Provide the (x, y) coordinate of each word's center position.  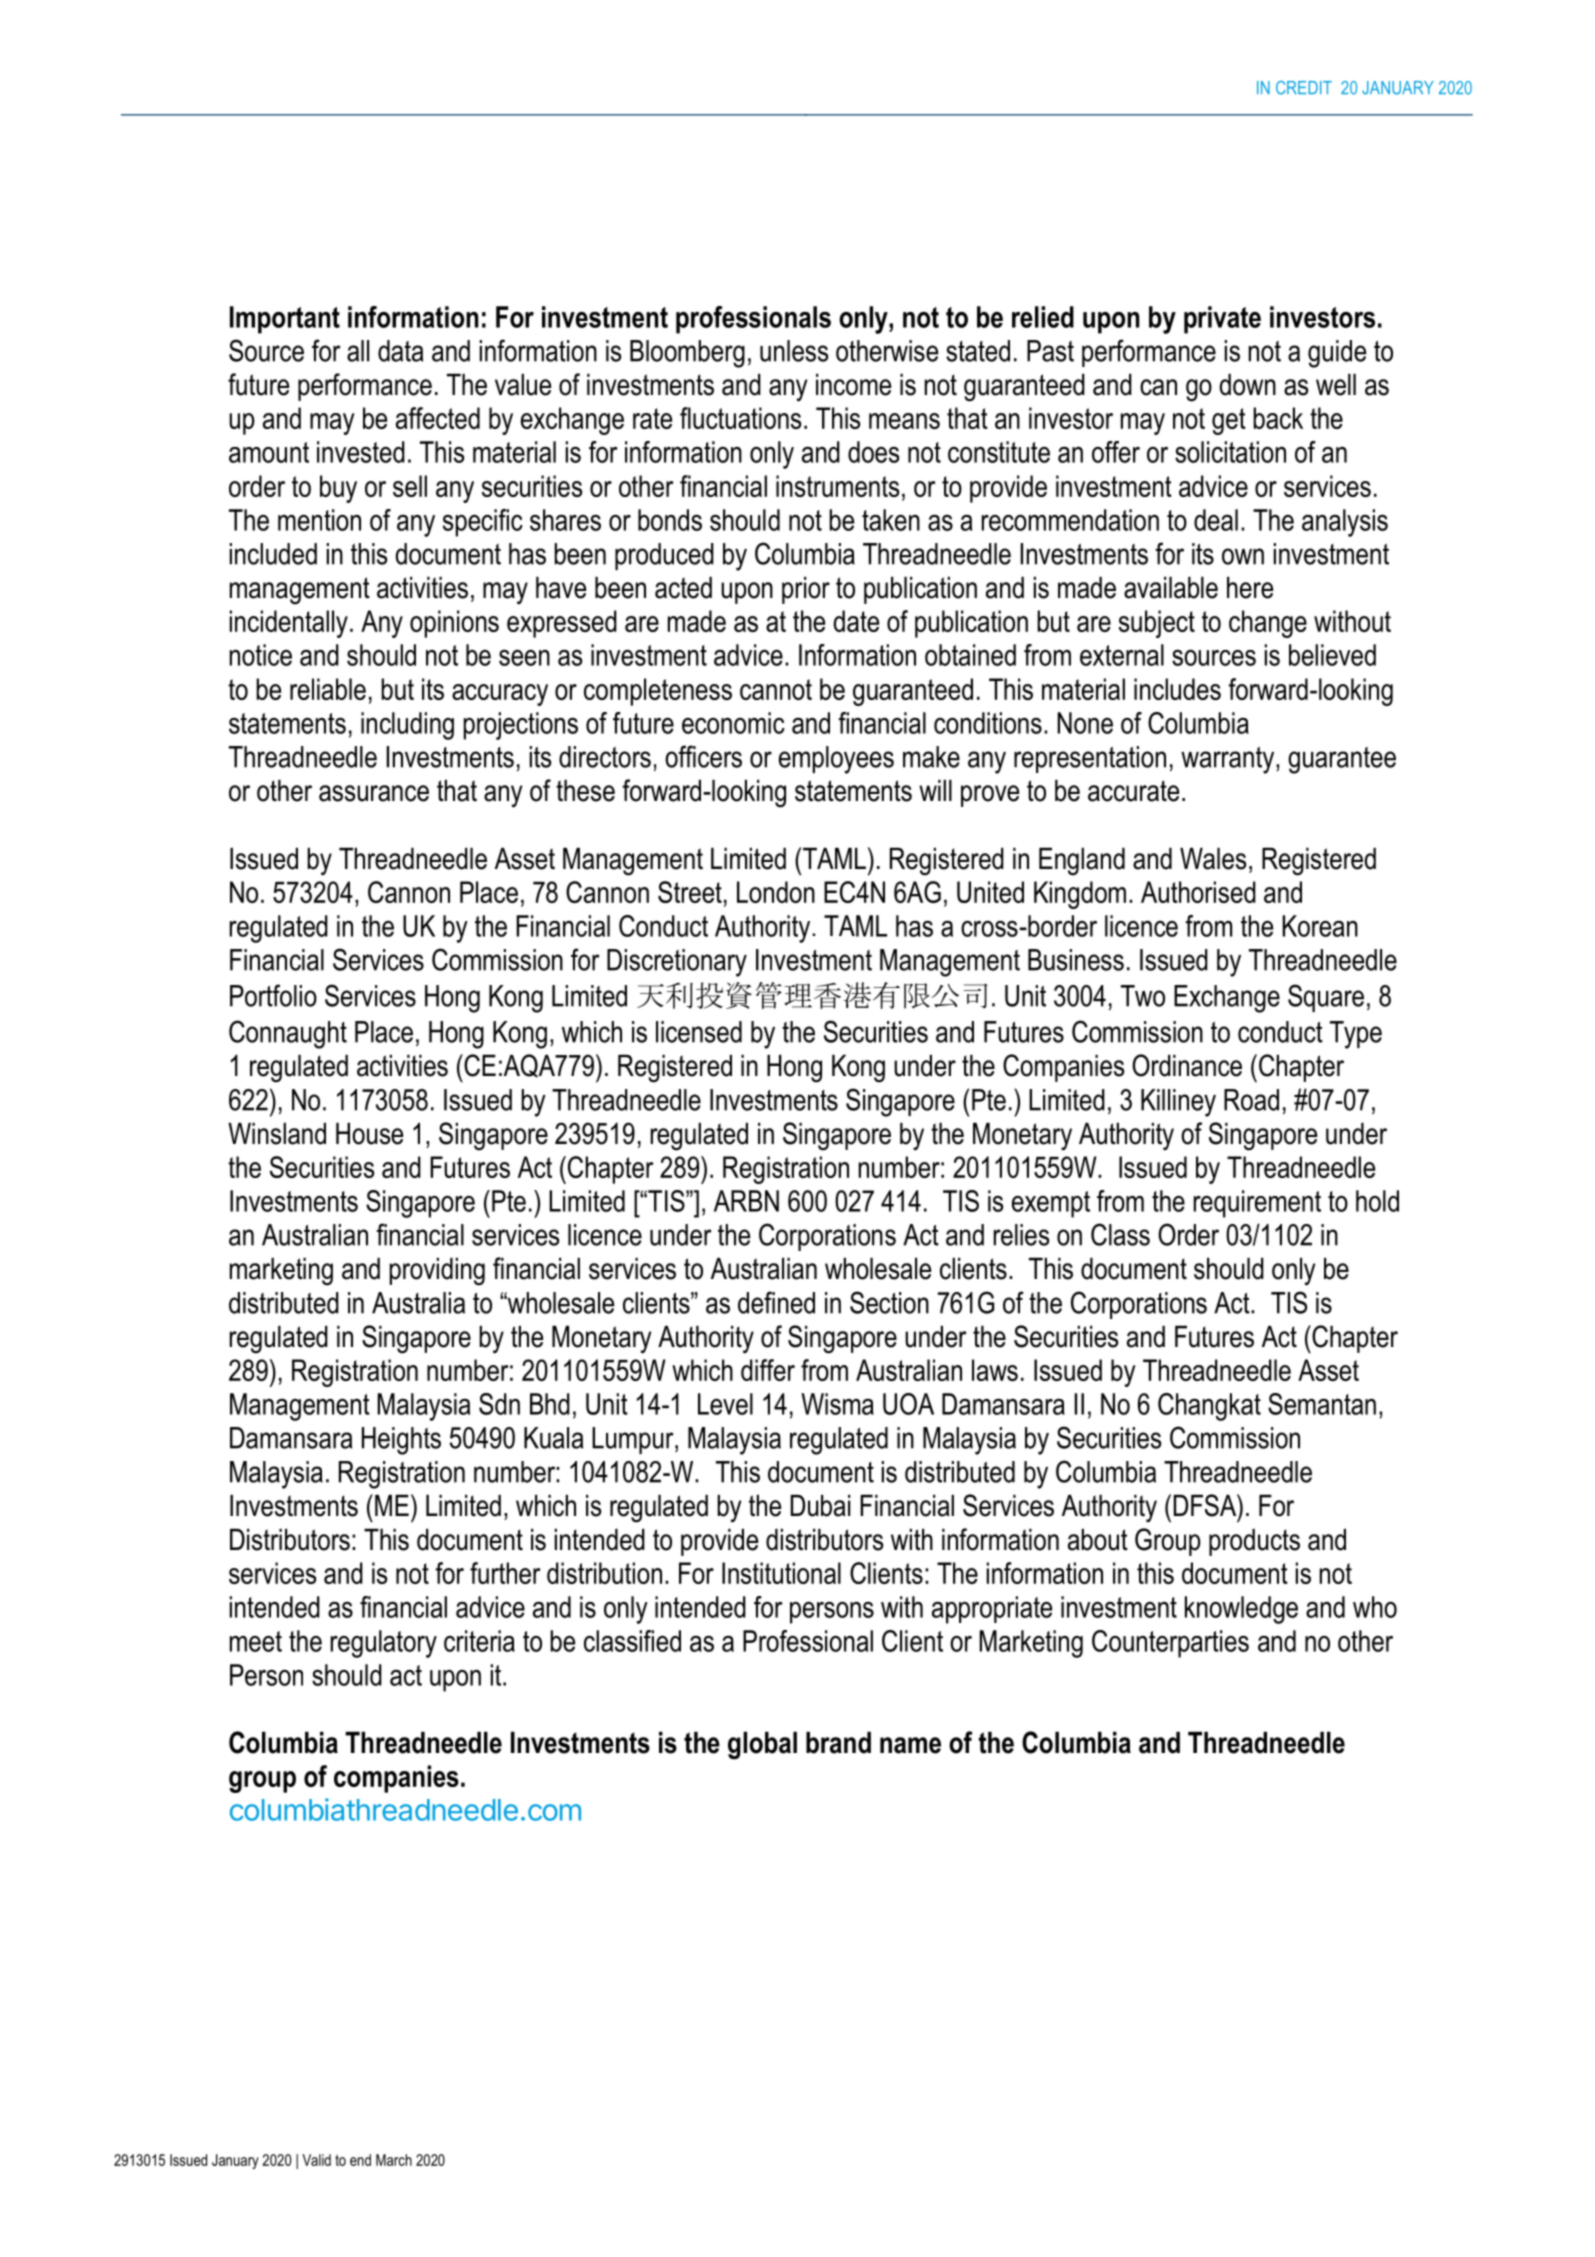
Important (285, 320)
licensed (699, 1032)
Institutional (781, 1573)
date (856, 621)
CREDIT (1304, 88)
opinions (454, 624)
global (762, 1746)
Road (1251, 1100)
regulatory (384, 1644)
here (1250, 588)
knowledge (1241, 1610)
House (369, 1134)
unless (794, 351)
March (394, 2160)
